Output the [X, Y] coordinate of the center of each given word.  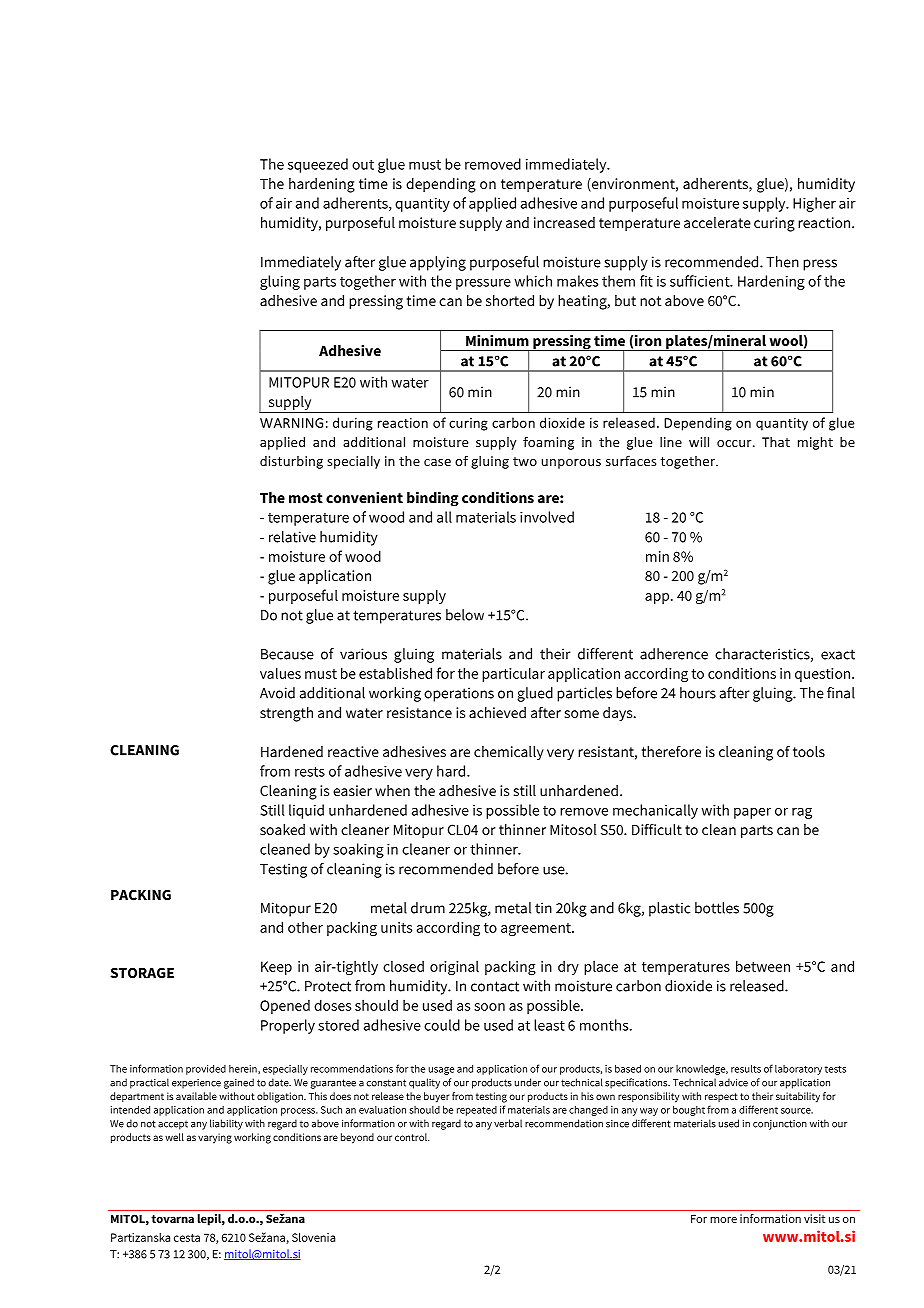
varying [215, 1138]
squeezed [318, 165]
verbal [508, 1123]
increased [564, 222]
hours [698, 693]
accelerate [717, 222]
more [723, 1220]
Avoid [277, 693]
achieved [497, 712]
